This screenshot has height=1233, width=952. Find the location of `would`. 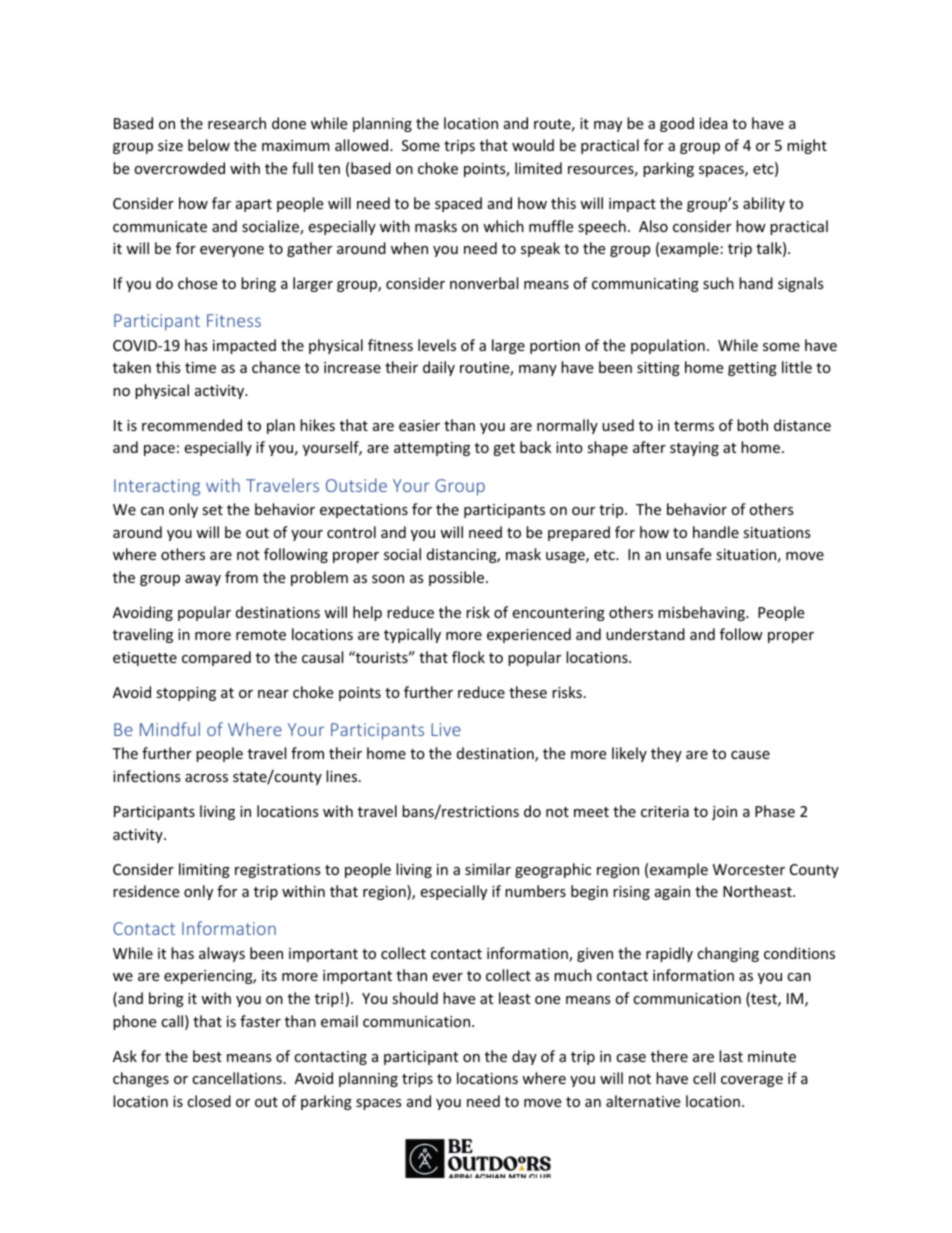

would is located at coordinates (533, 145).
